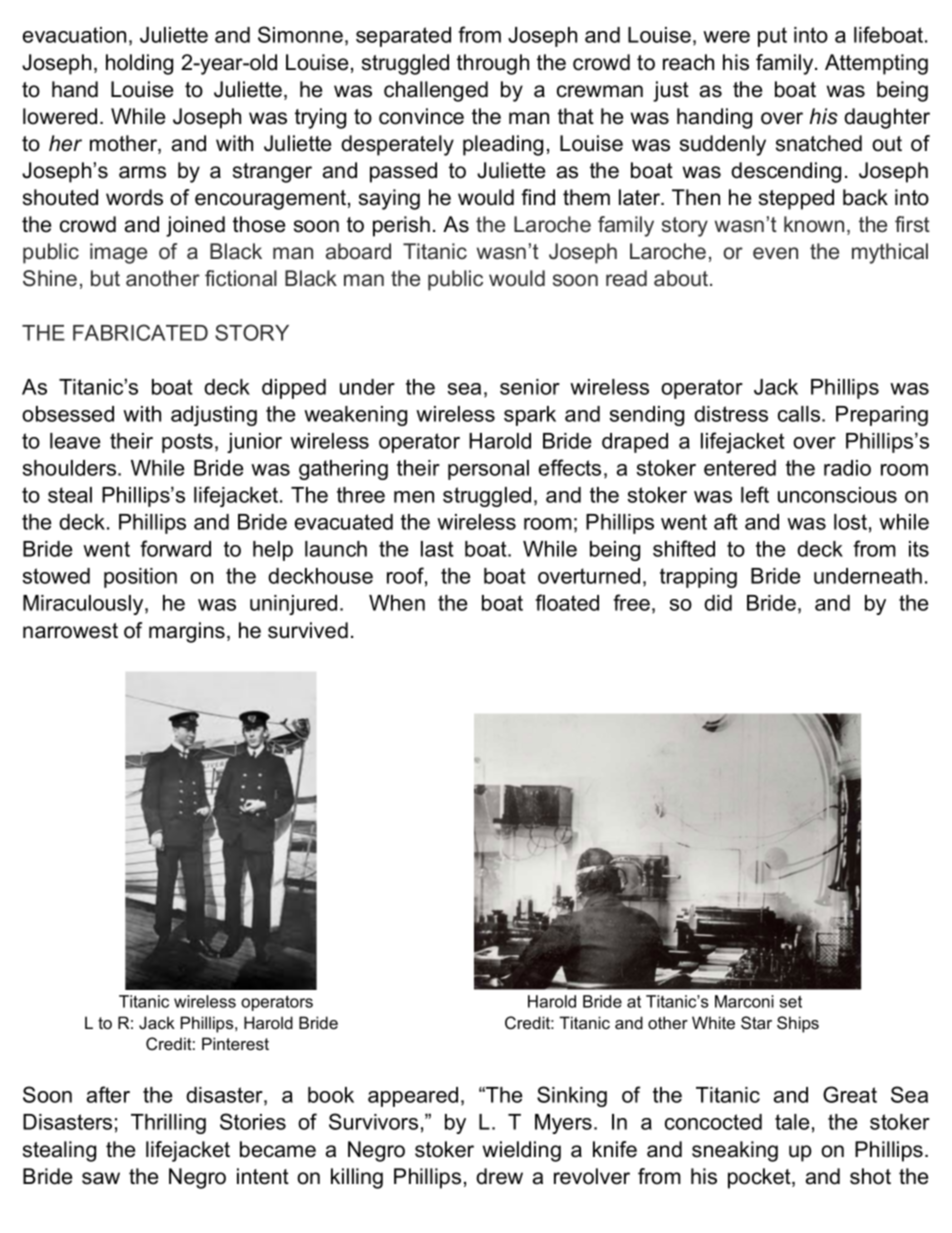 The image size is (952, 1233). What do you see at coordinates (493, 64) in the page?
I see `through` at bounding box center [493, 64].
